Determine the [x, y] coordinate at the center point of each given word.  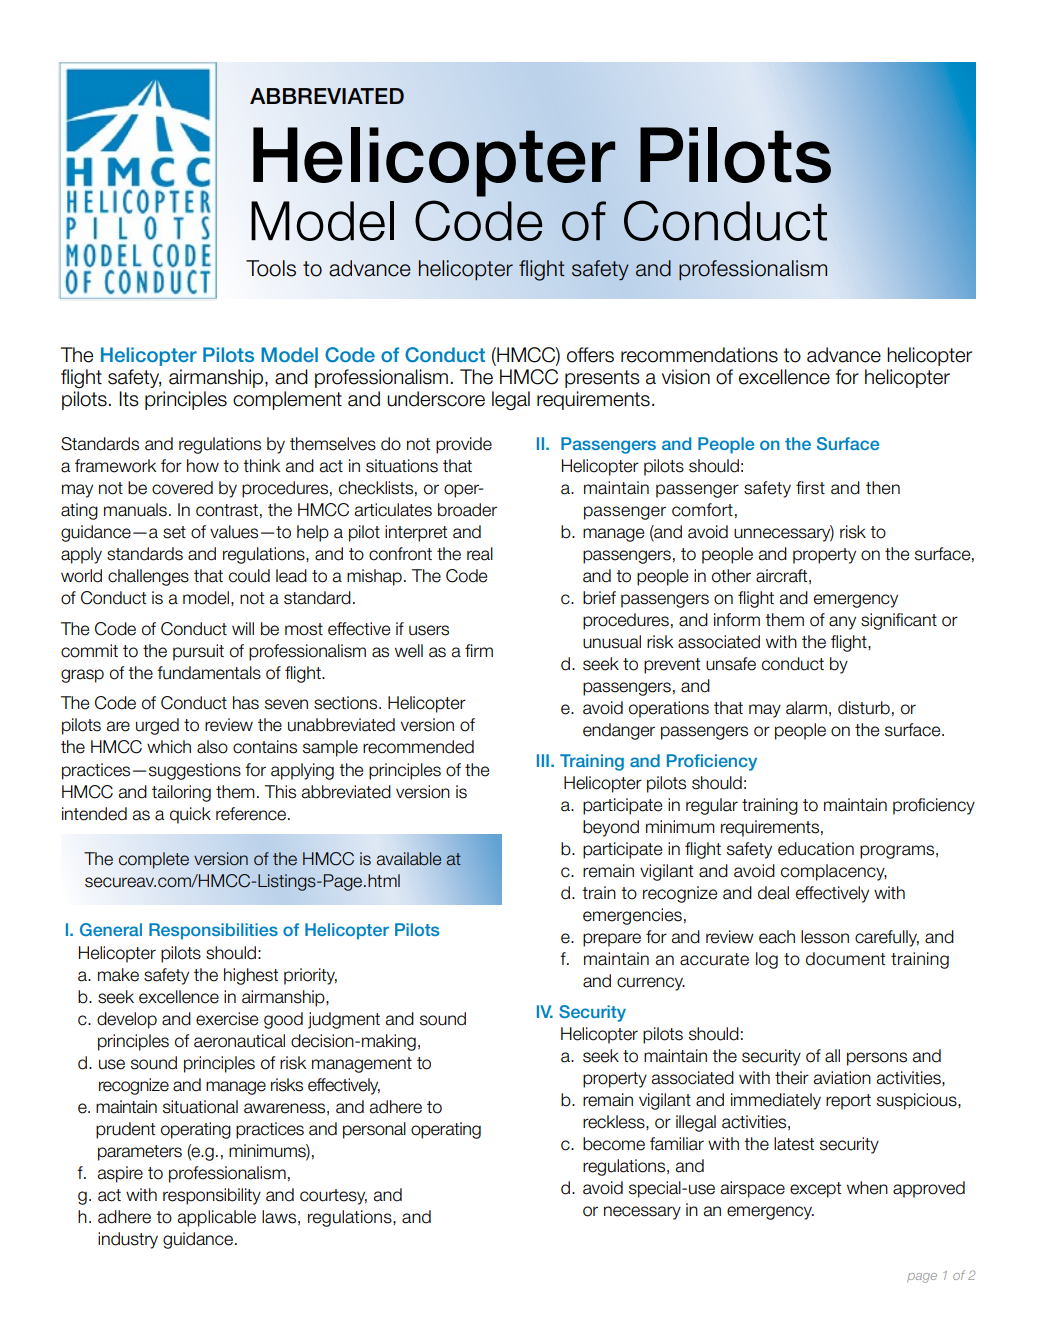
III [543, 760]
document [845, 959]
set [174, 532]
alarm [806, 708]
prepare [612, 940]
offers [590, 355]
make [118, 975]
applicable [217, 1218]
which [169, 747]
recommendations [699, 355]
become [614, 1144]
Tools [271, 268]
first [810, 488]
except [815, 1190]
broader [467, 510]
